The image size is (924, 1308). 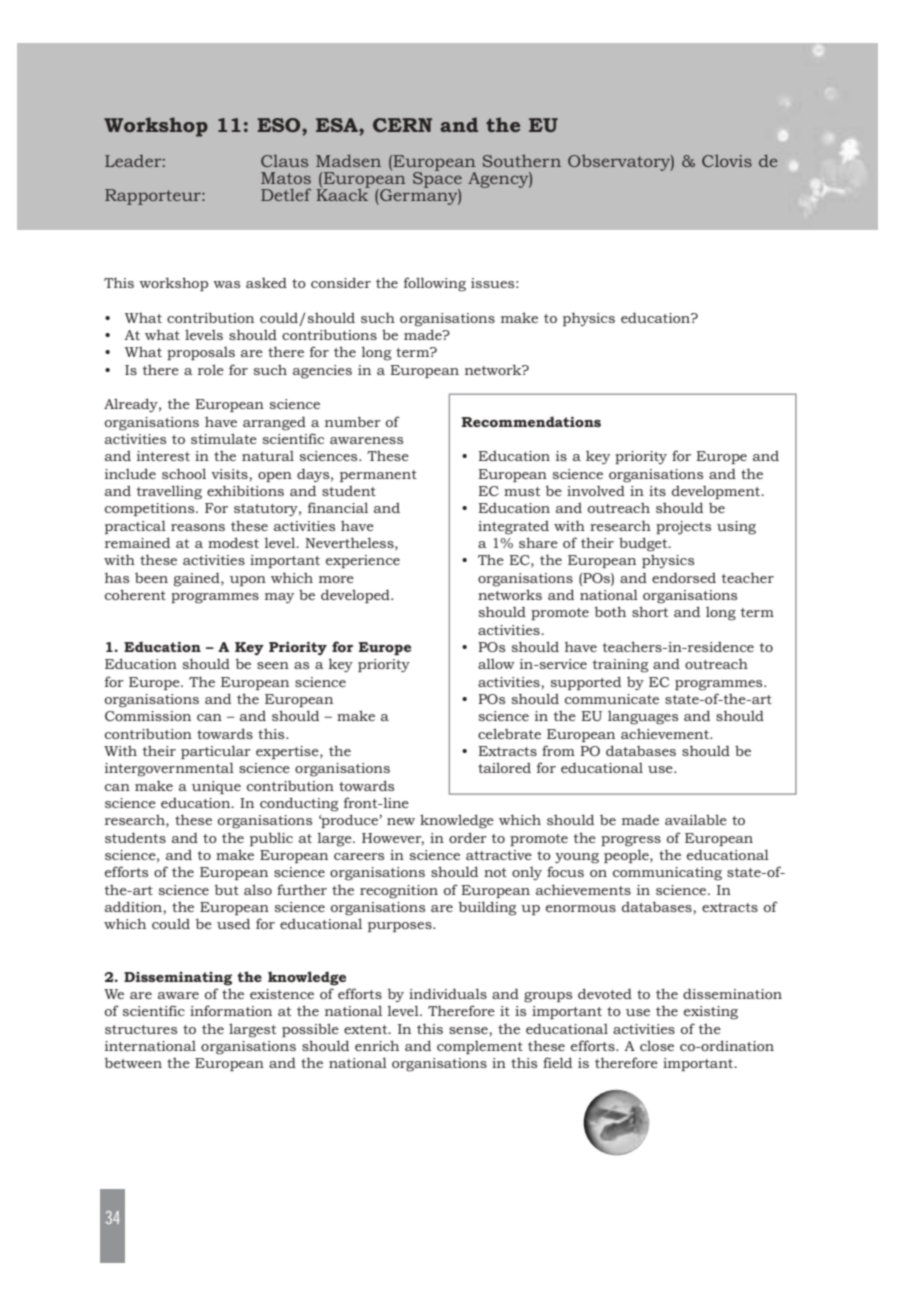 I want to click on new, so click(x=401, y=821).
